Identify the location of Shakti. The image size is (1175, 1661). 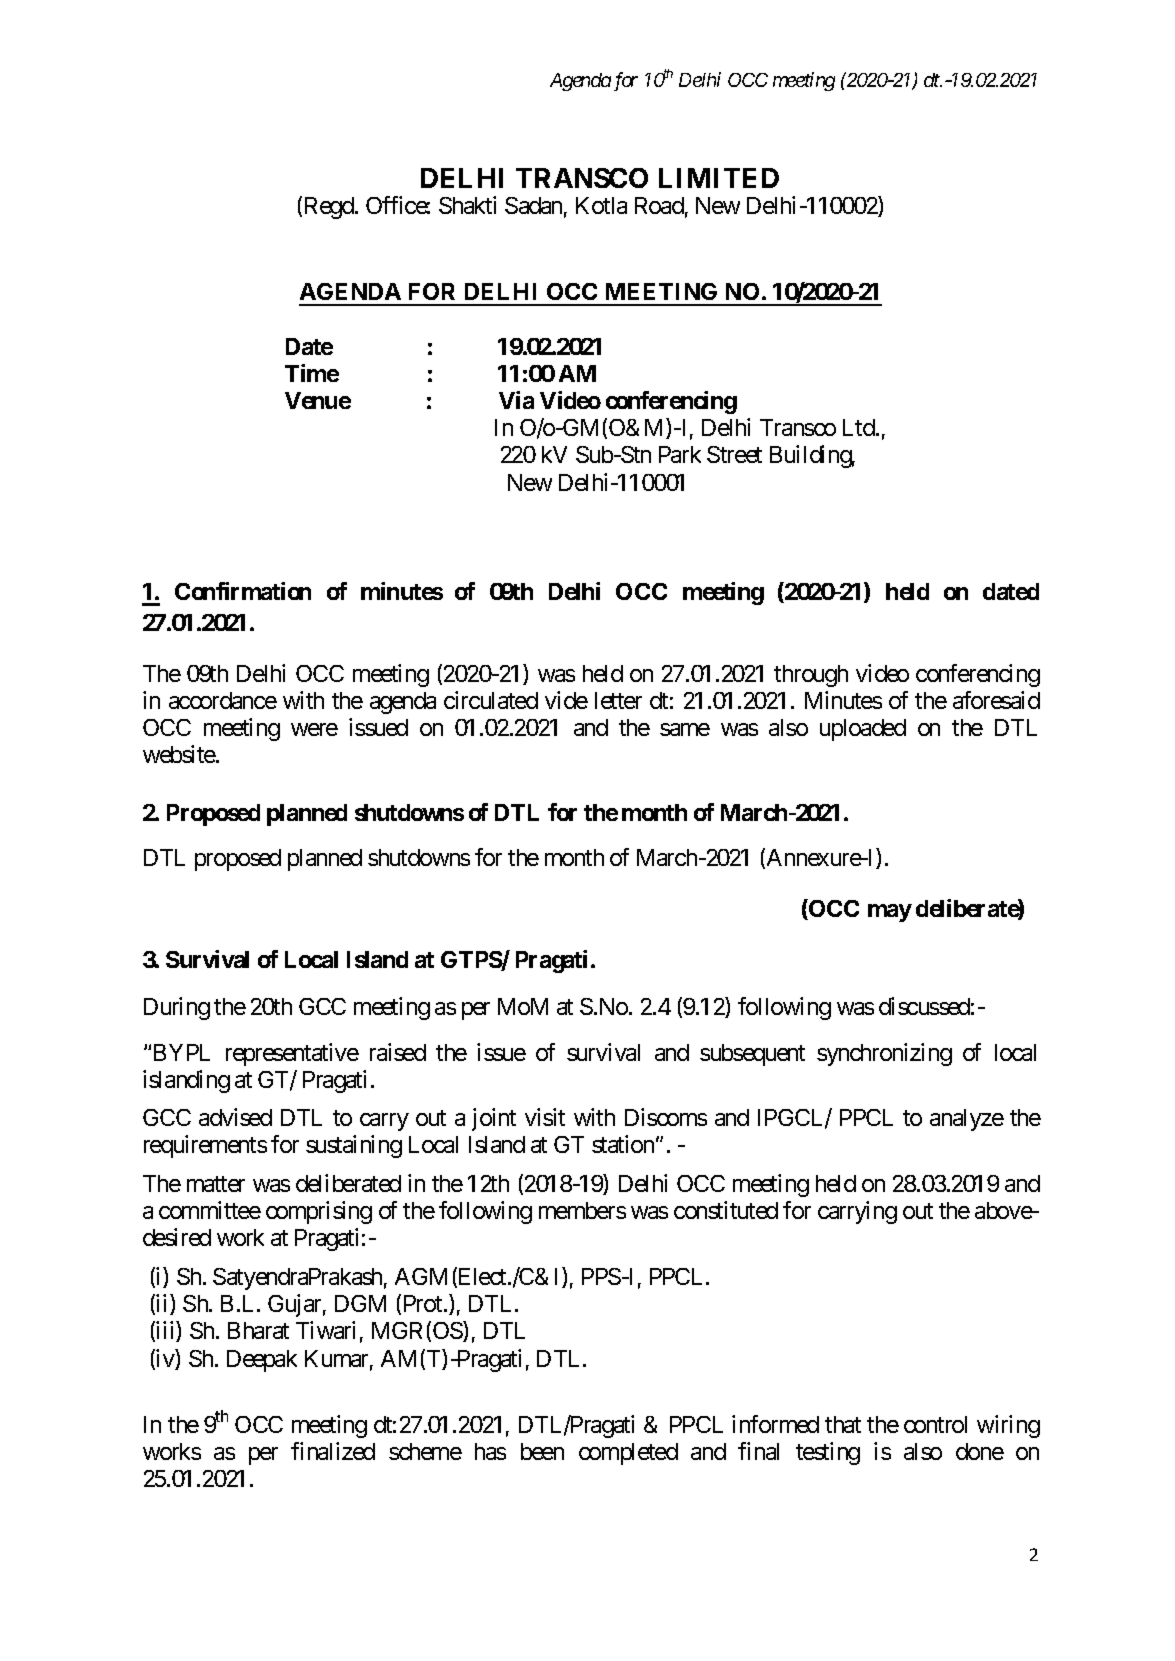
(467, 205).
